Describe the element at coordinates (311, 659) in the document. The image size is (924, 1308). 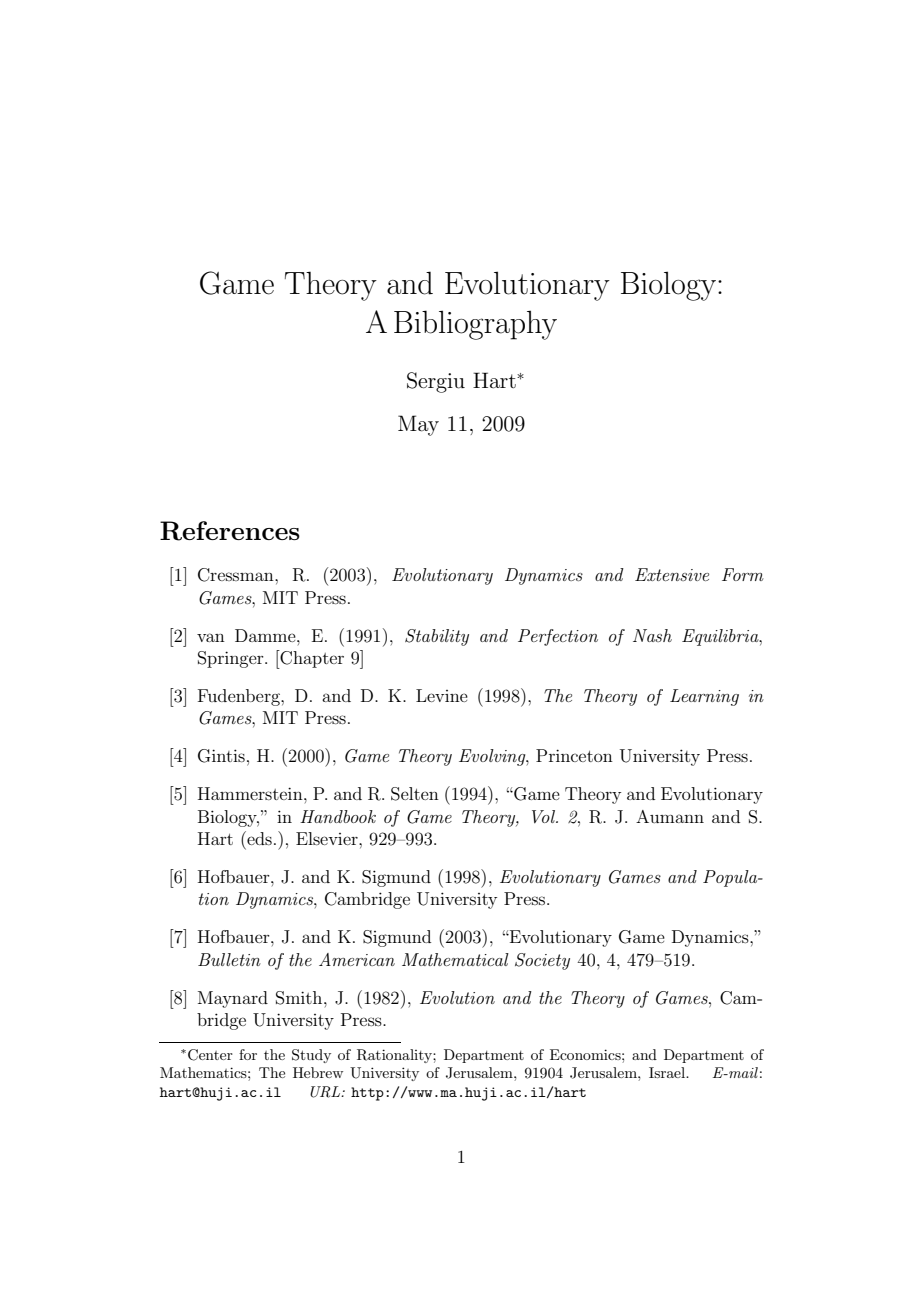
I see `Chapter` at that location.
